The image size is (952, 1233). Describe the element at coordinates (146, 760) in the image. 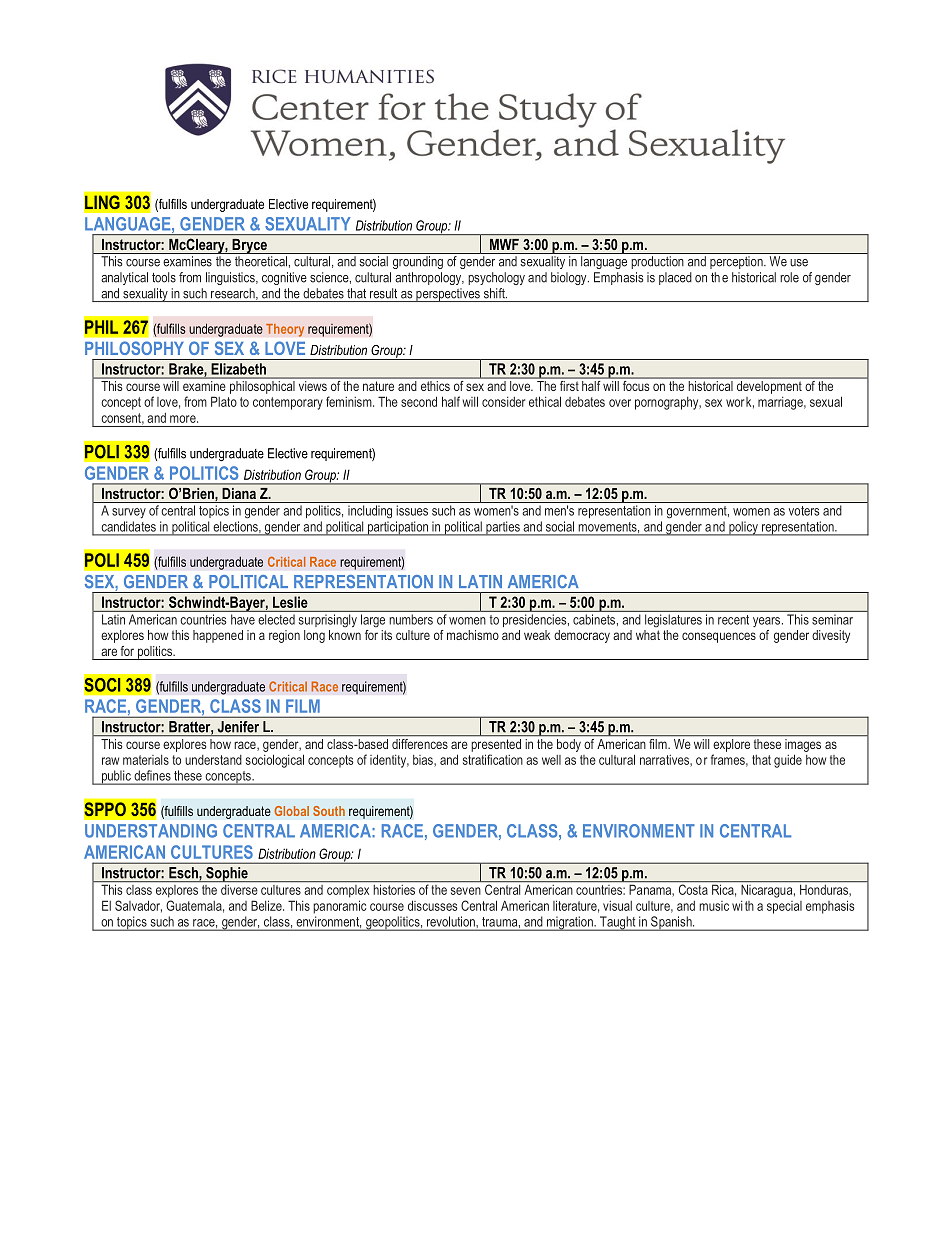

I see `materials` at that location.
